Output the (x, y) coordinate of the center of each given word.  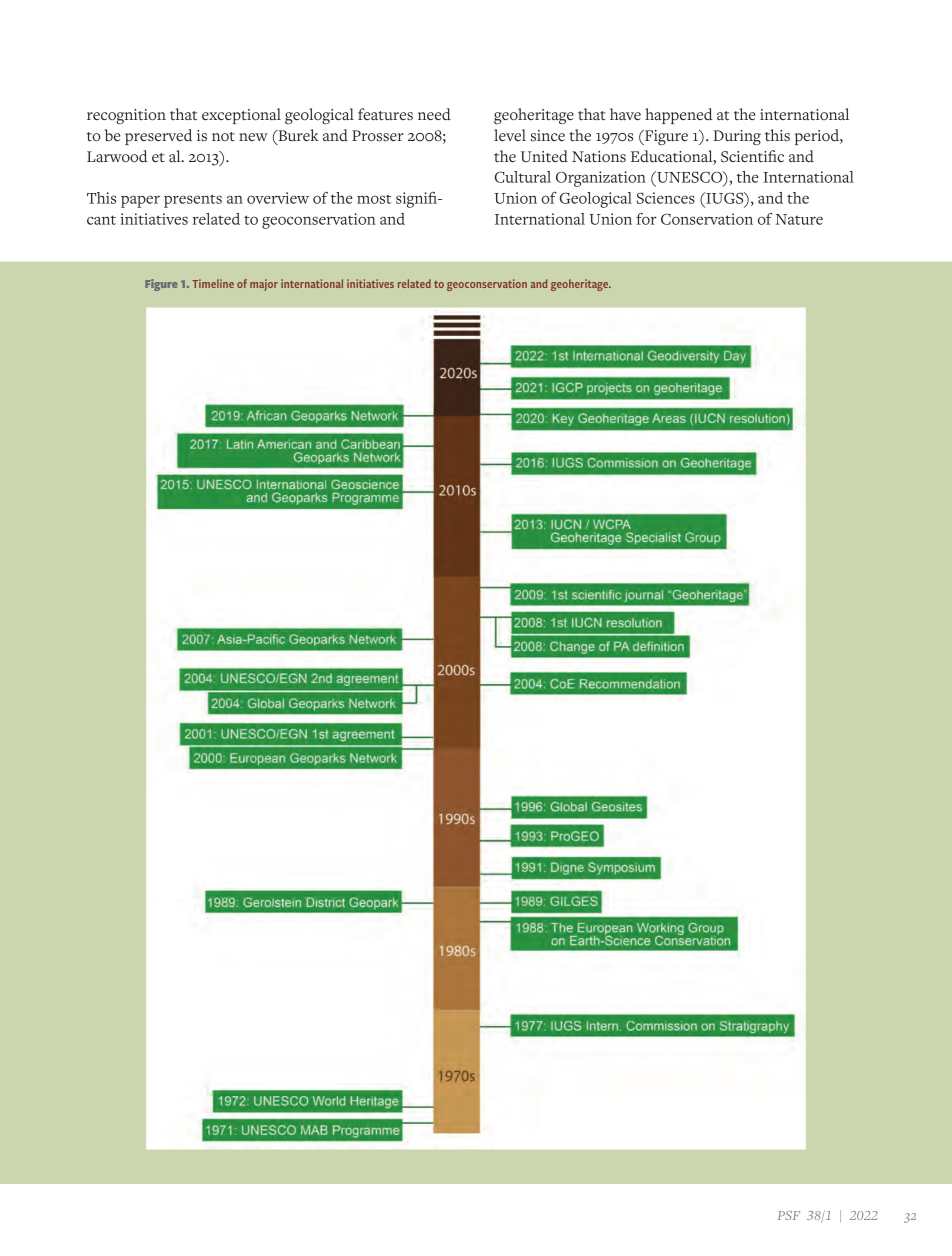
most (374, 199)
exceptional (241, 116)
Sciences (666, 198)
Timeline (213, 283)
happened (678, 116)
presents (193, 201)
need (434, 114)
